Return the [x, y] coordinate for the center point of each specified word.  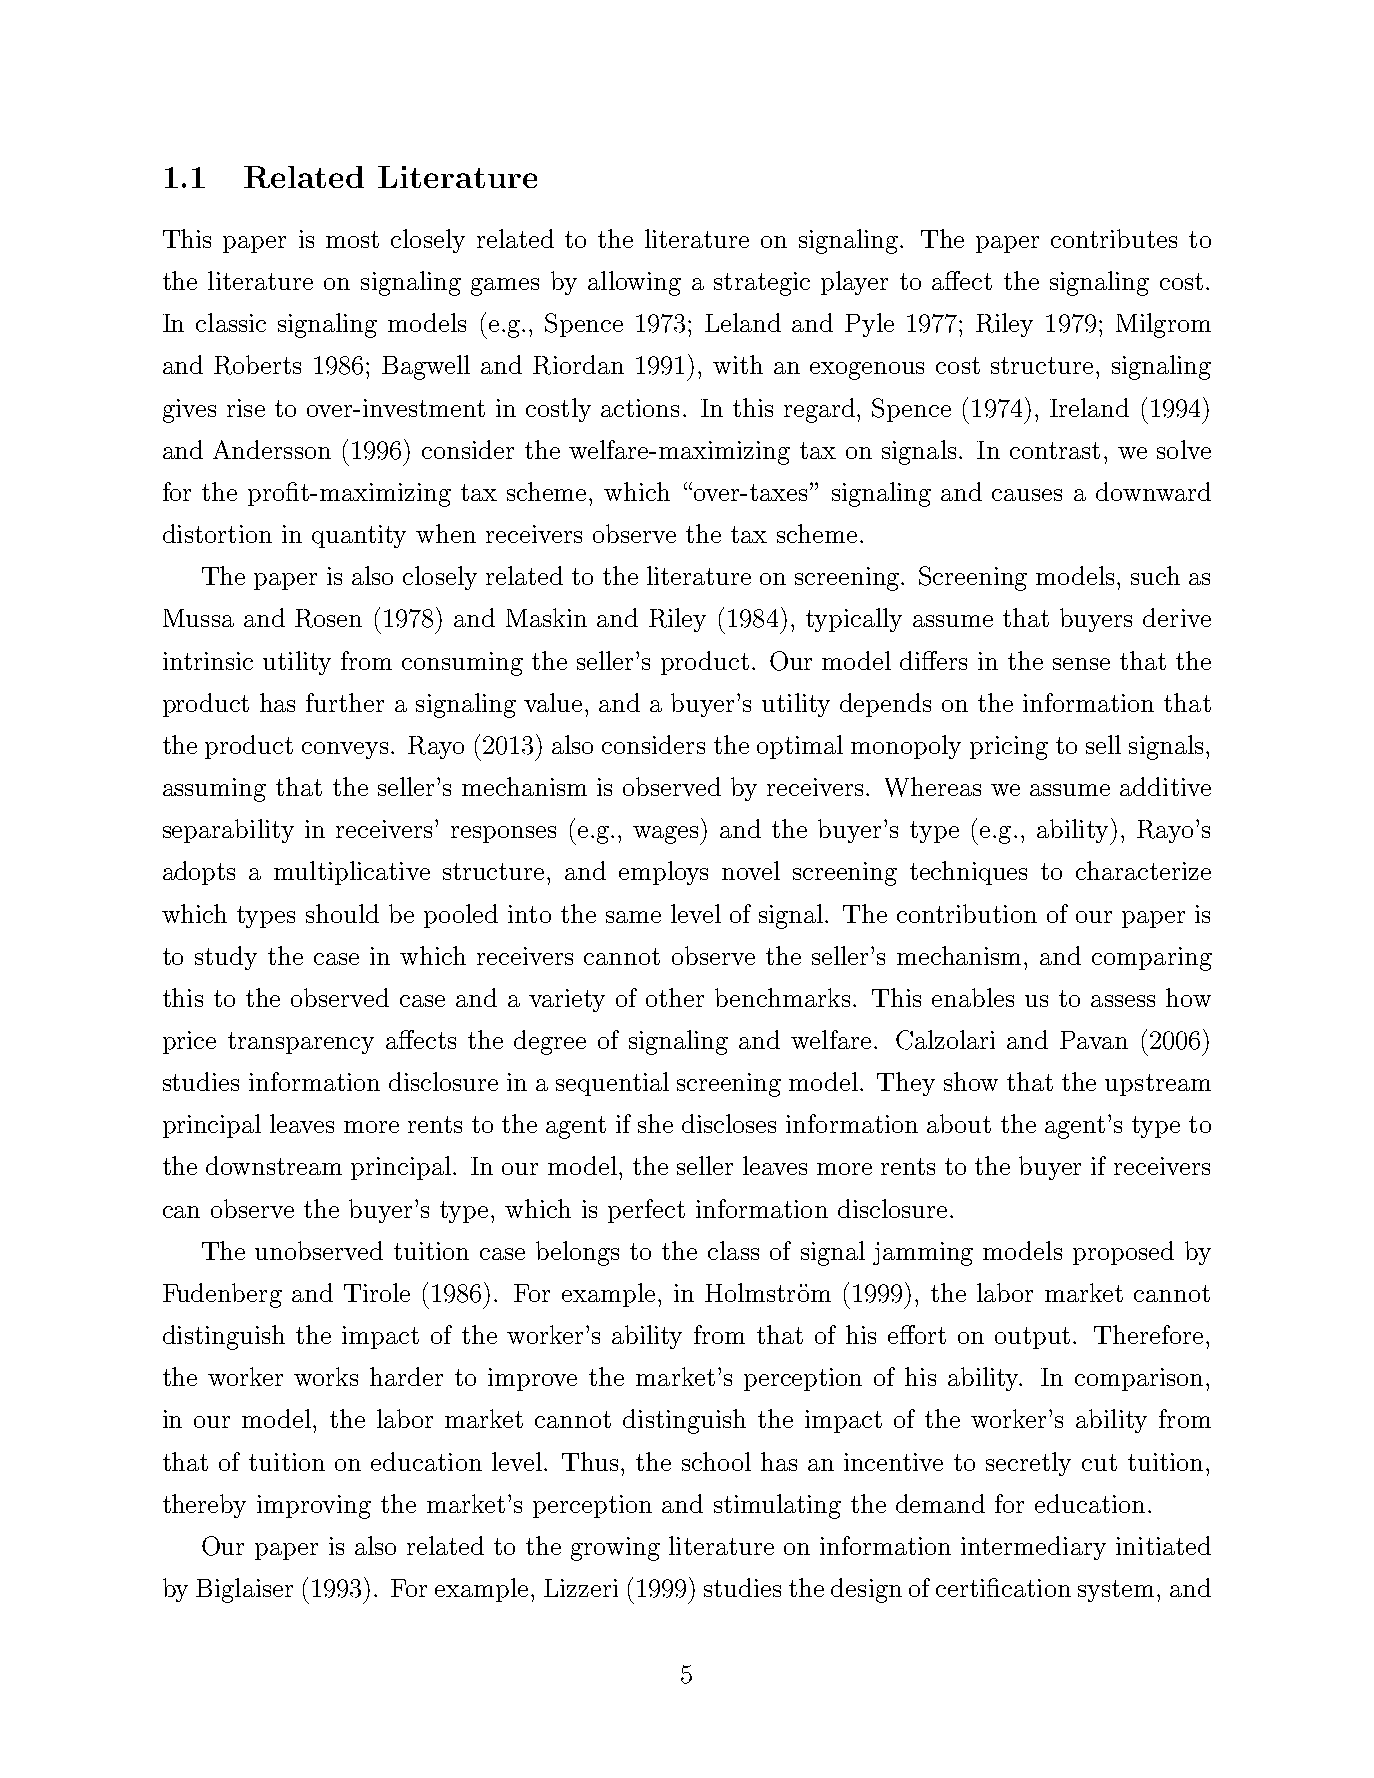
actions [640, 408]
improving [314, 1507]
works [326, 1376]
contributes [1114, 238]
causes [1027, 495]
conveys [345, 750]
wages [667, 835]
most [352, 239]
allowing [634, 283]
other [675, 997]
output [1032, 1338]
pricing [1009, 748]
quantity [359, 536]
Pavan [1094, 1040]
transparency [301, 1043]
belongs [577, 1253]
